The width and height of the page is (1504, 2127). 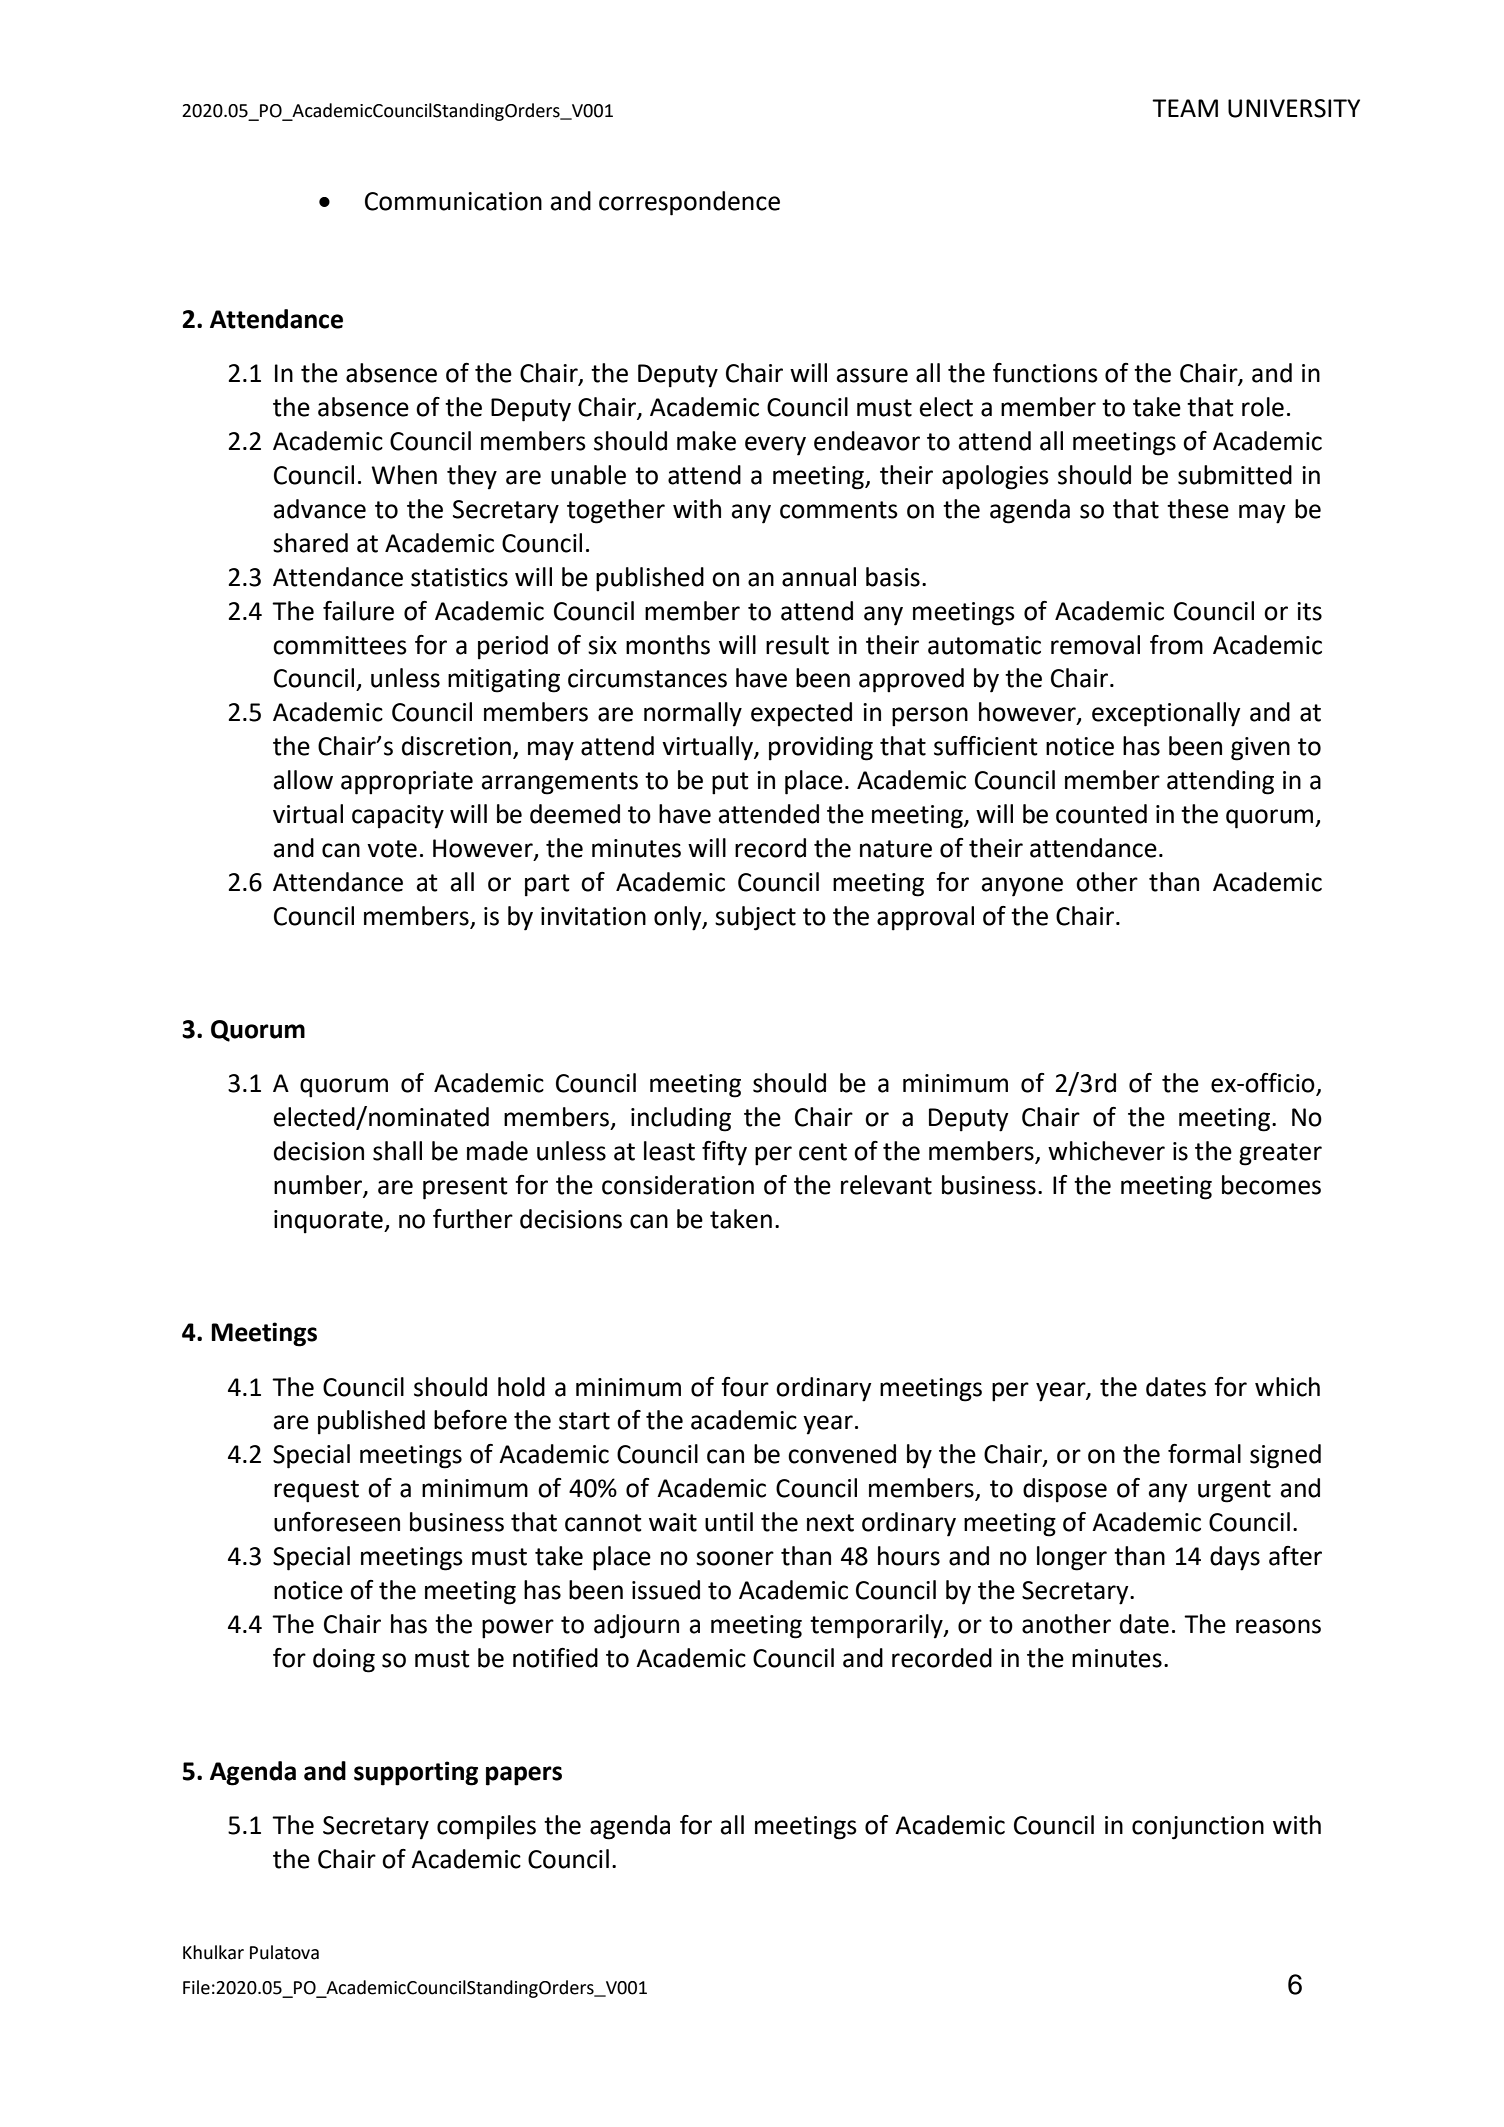 What do you see at coordinates (459, 577) in the page?
I see `statistics` at bounding box center [459, 577].
